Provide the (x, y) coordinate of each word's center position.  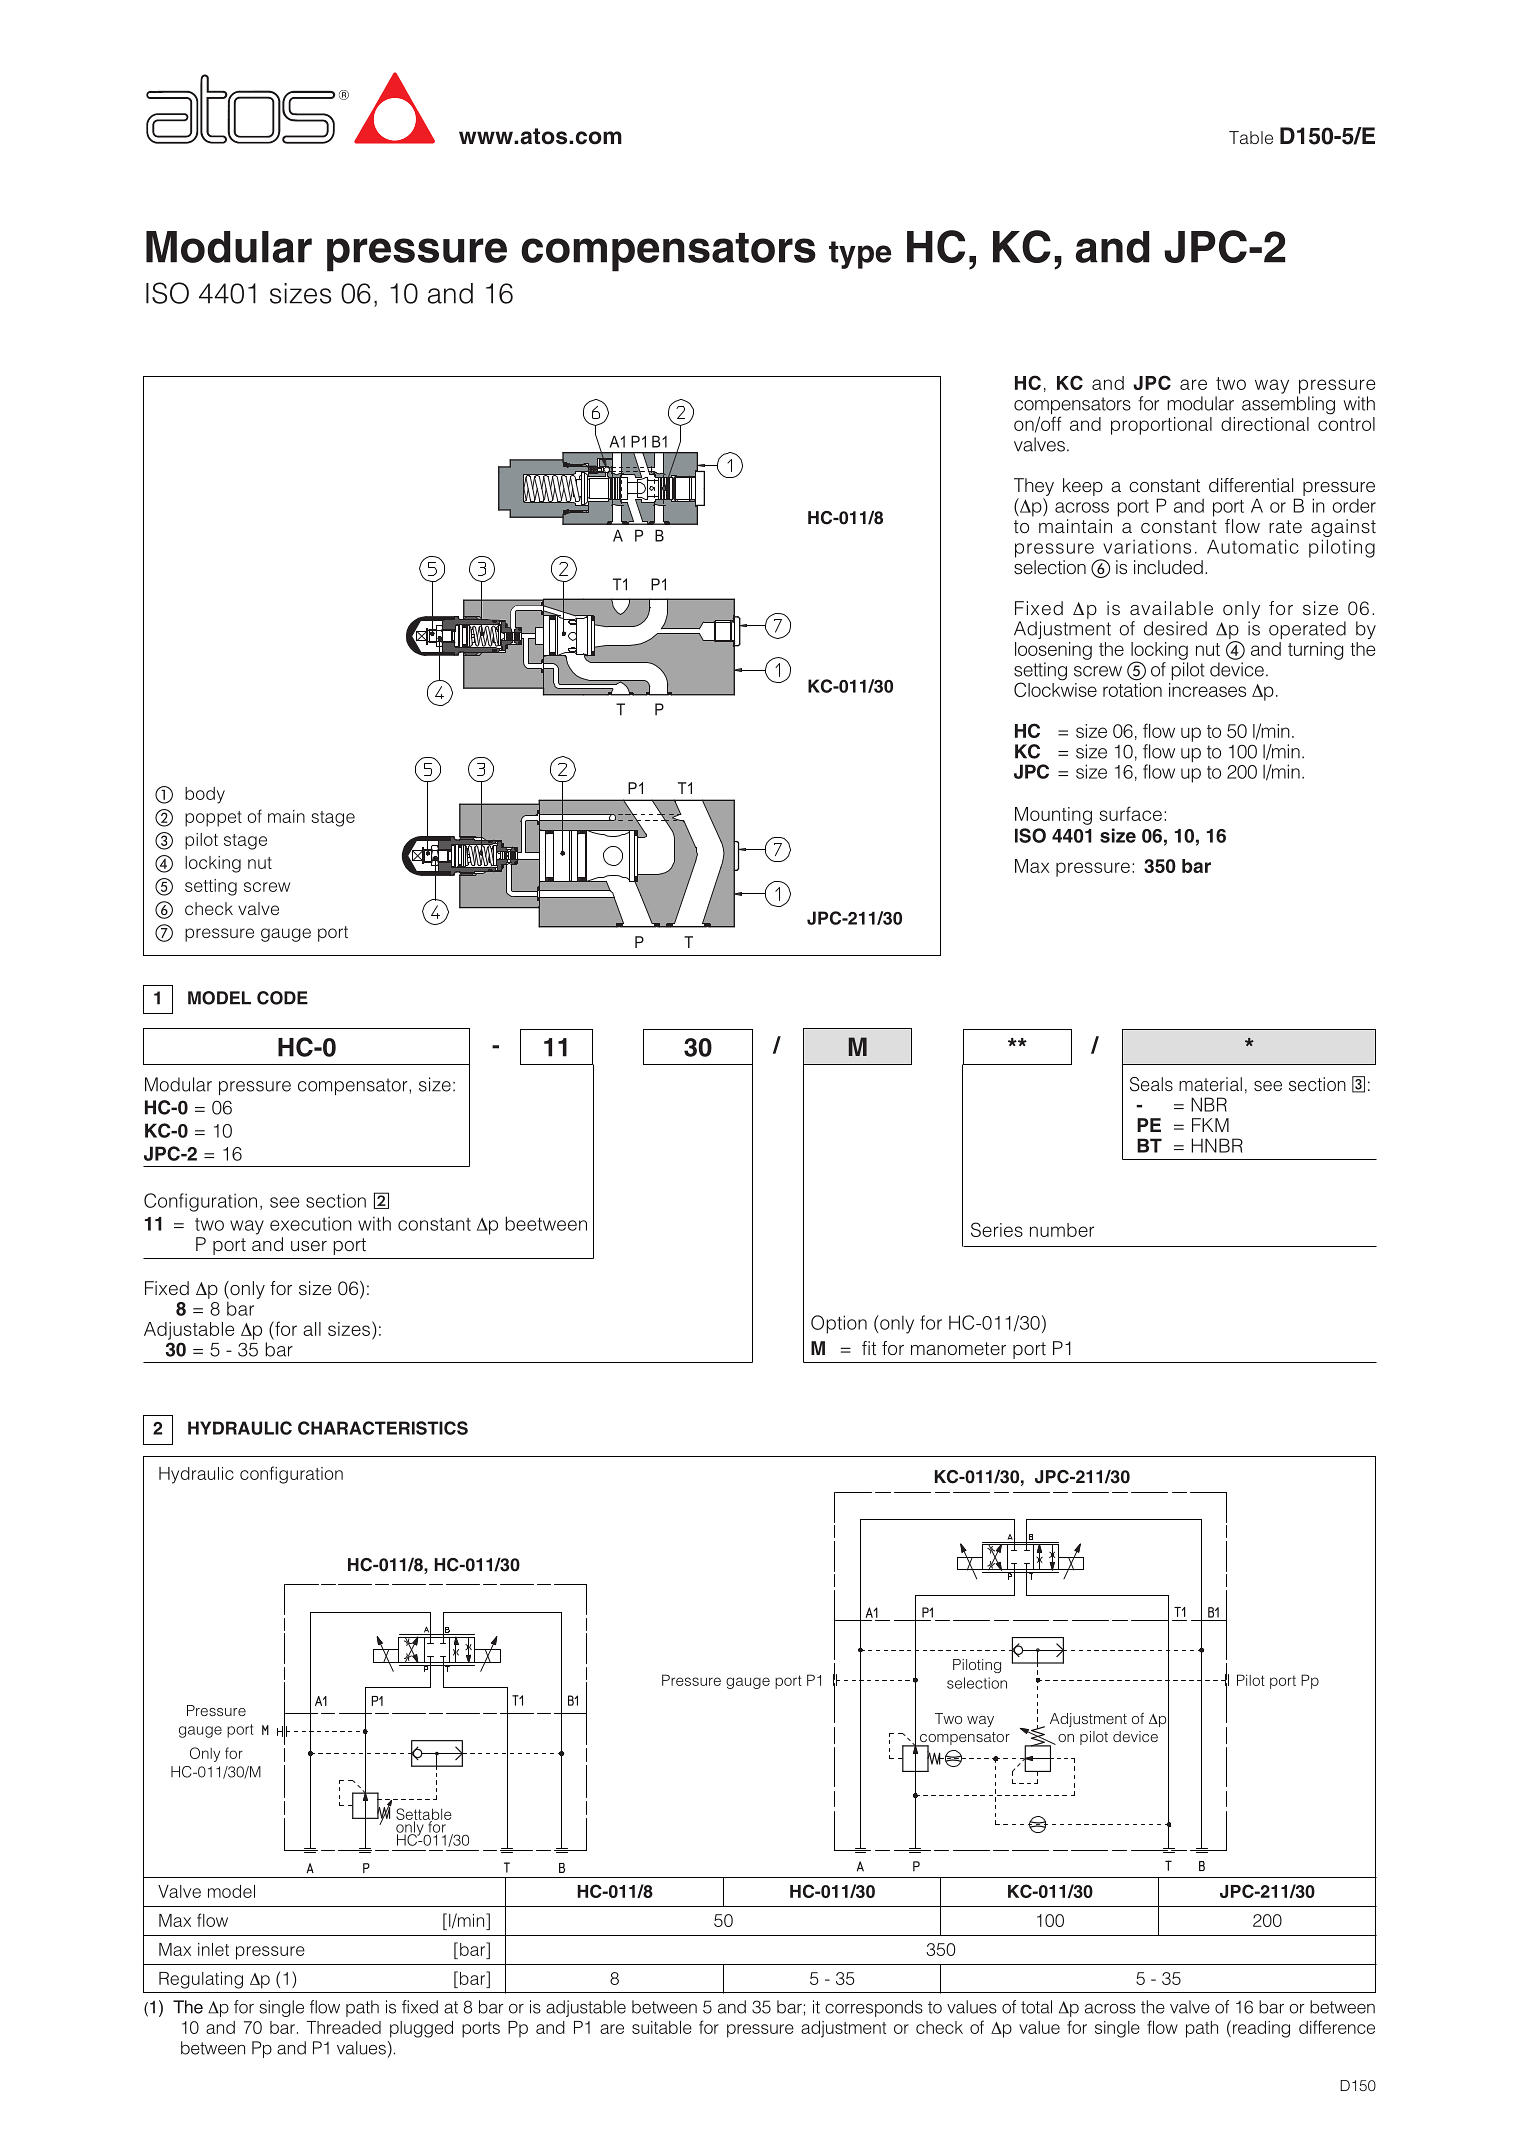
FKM (1210, 1125)
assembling (1288, 405)
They (1034, 487)
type (860, 255)
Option (839, 1324)
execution (311, 1223)
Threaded (344, 2027)
